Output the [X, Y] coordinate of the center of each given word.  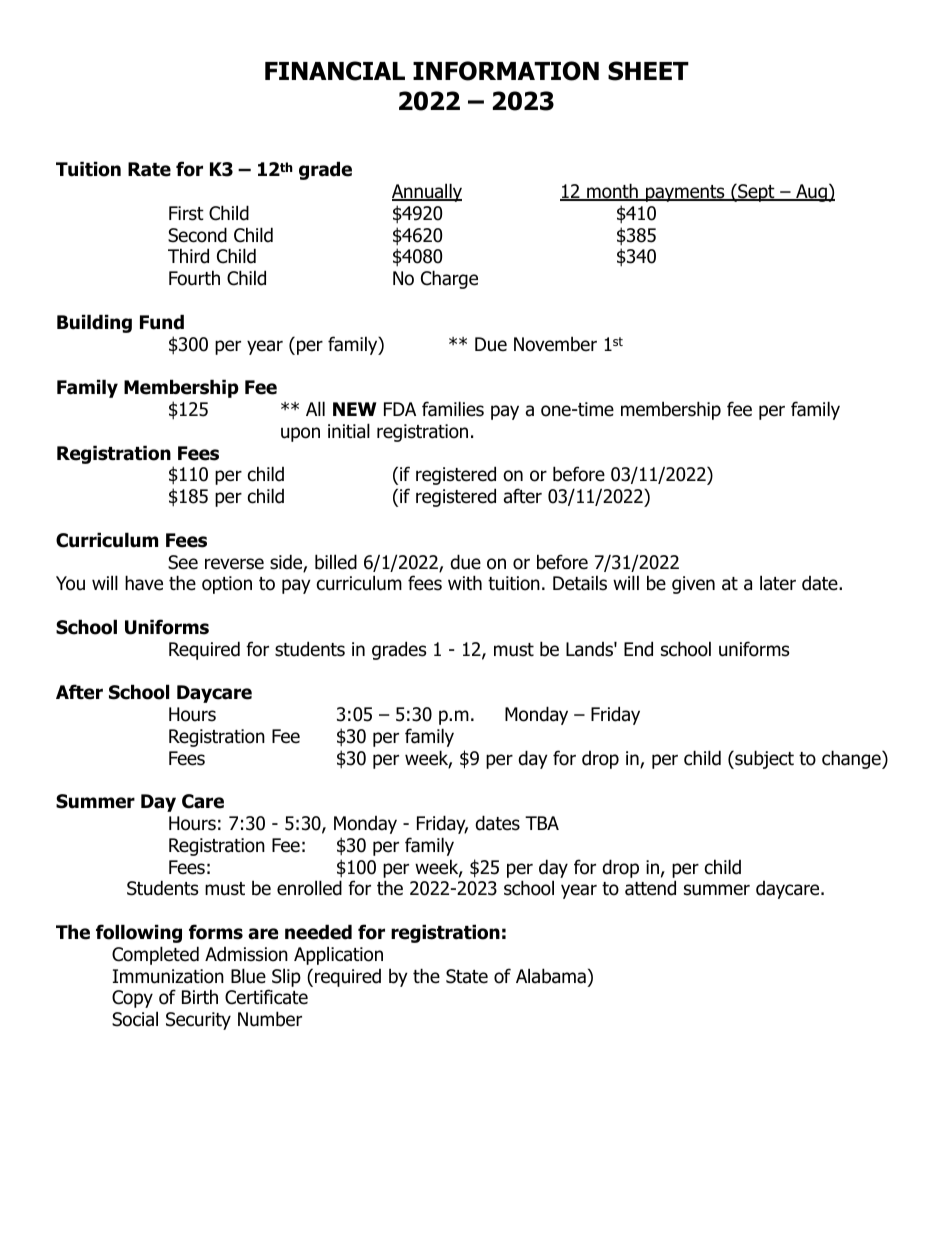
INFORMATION [506, 71]
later [778, 583]
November [555, 344]
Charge [449, 279]
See [183, 562]
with [465, 582]
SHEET [648, 71]
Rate [149, 169]
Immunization [168, 976]
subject [763, 759]
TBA [542, 823]
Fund [162, 322]
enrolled [309, 888]
